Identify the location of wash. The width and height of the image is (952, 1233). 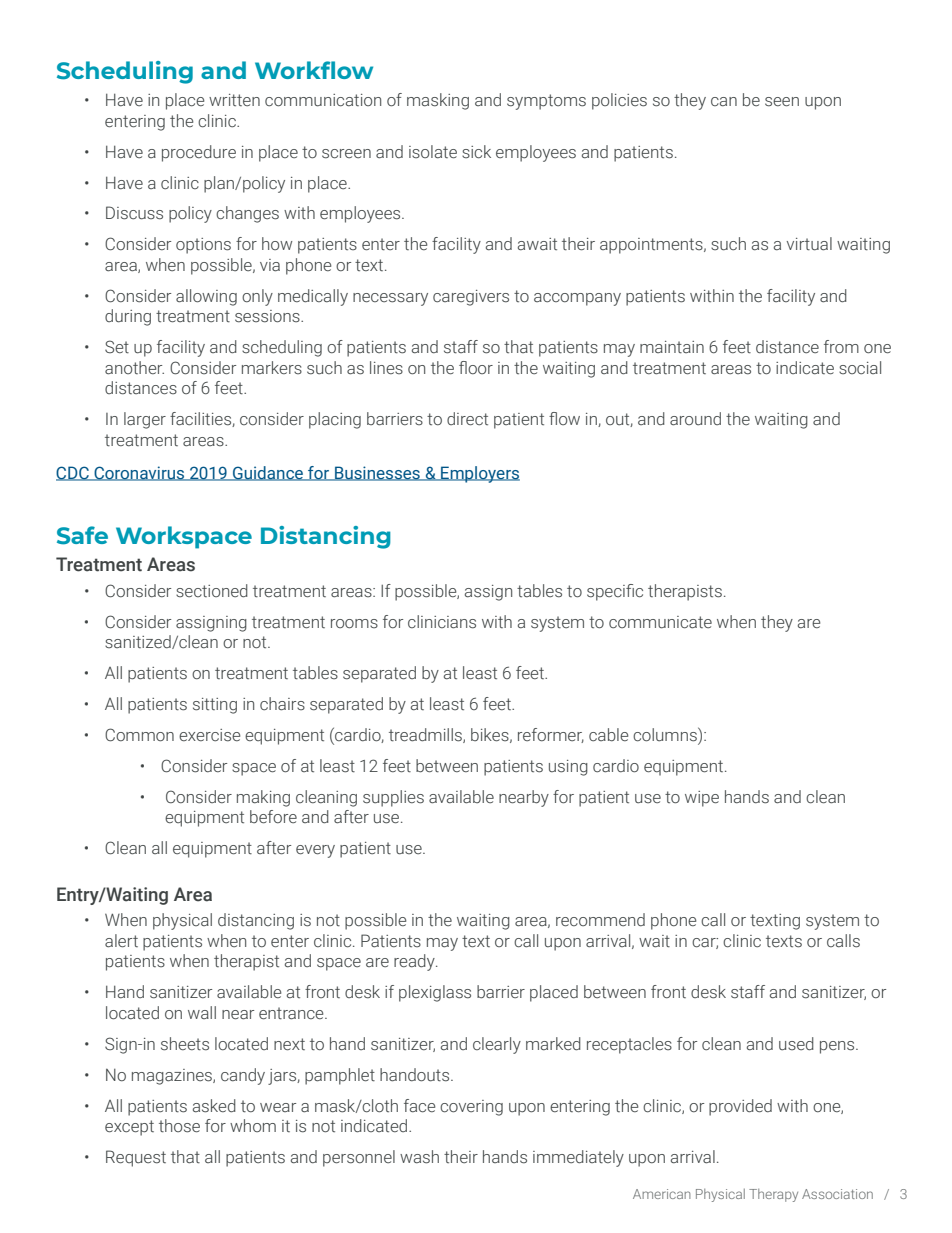
(419, 1157).
